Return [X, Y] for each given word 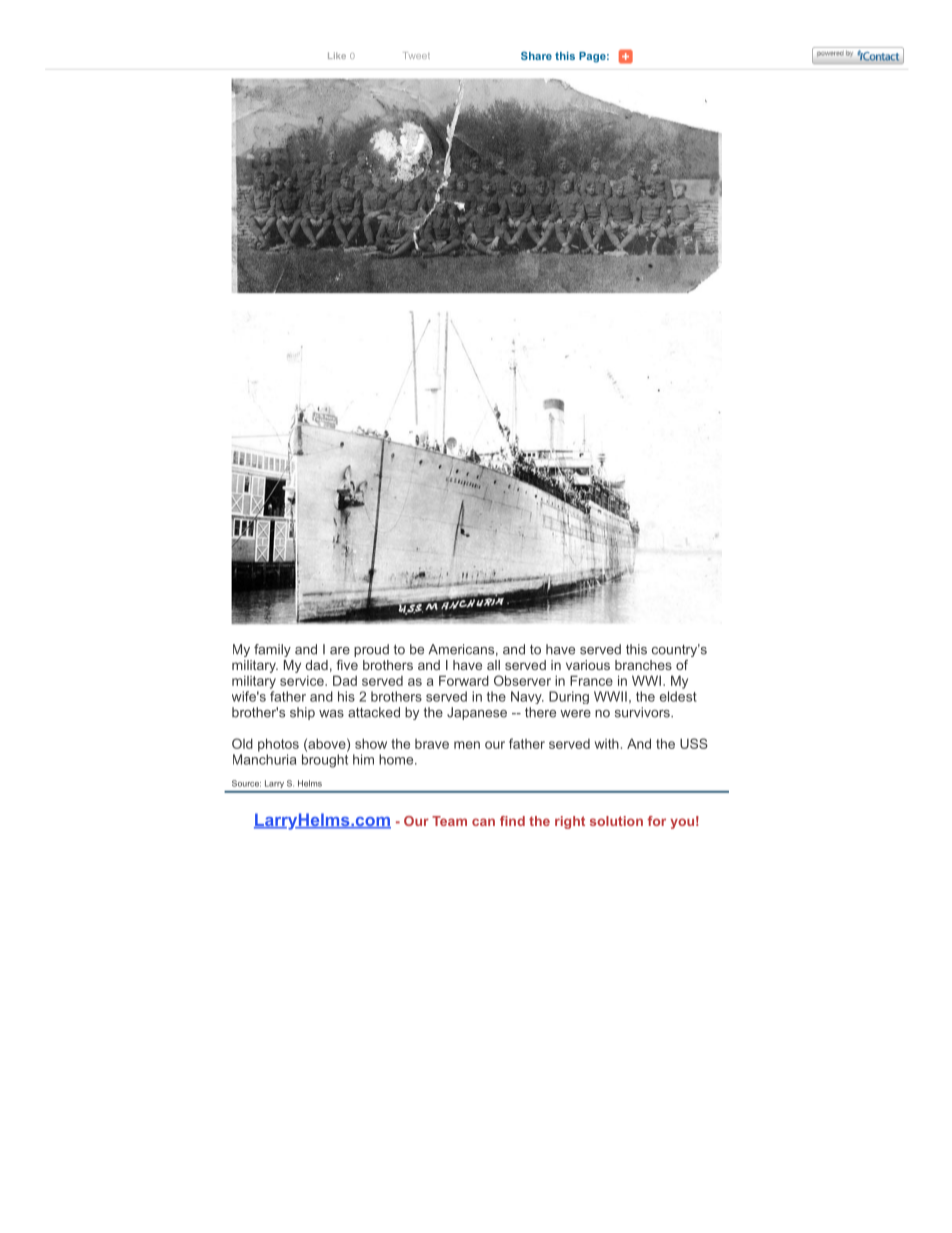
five [347, 665]
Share [536, 56]
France [591, 680]
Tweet [416, 55]
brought [325, 761]
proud [371, 650]
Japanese [477, 713]
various [588, 665]
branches [643, 665]
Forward [464, 680]
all [493, 665]
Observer [522, 680]
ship [302, 713]
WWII [610, 696]
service [303, 681]
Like [337, 55]
